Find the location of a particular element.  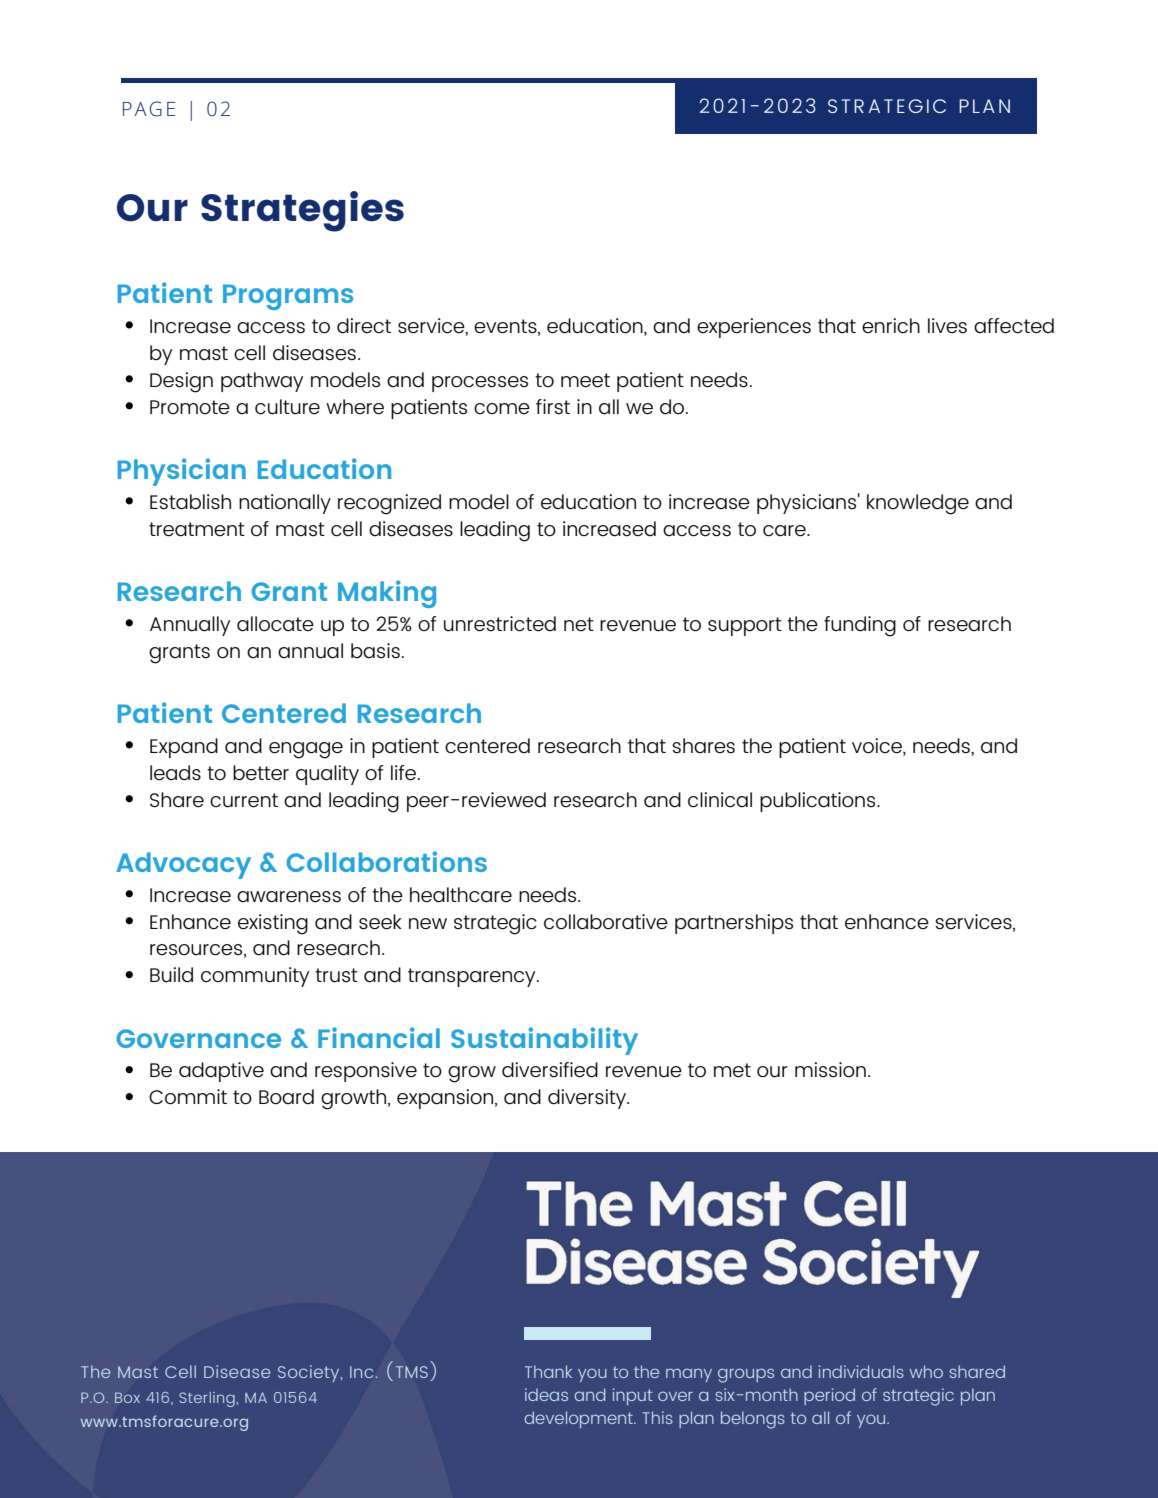

Strategies is located at coordinates (302, 211).
